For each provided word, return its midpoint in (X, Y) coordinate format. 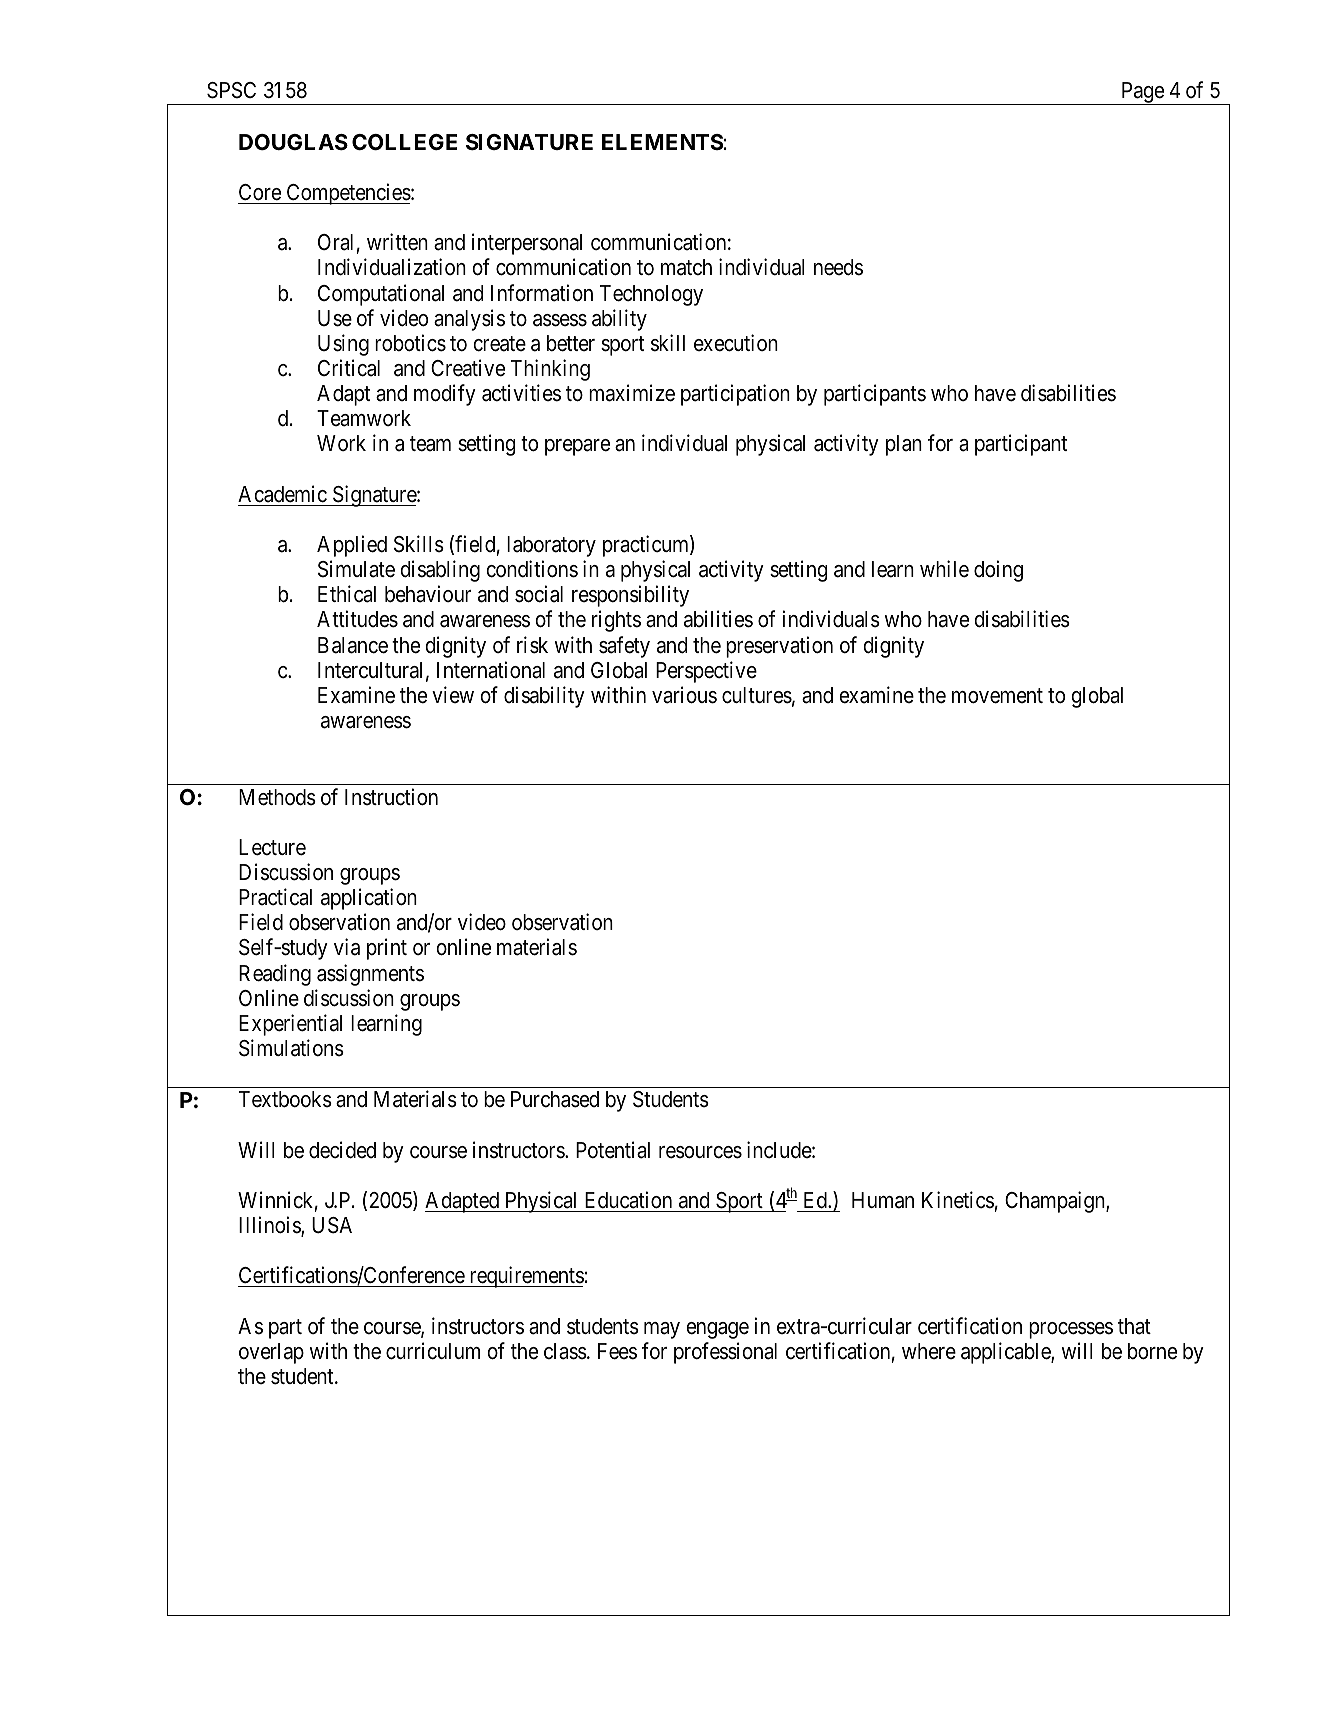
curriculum (433, 1351)
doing (998, 571)
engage (717, 1330)
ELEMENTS (662, 142)
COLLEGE (404, 142)
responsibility (630, 596)
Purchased (555, 1099)
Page (1142, 93)
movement (997, 696)
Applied (352, 546)
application (369, 899)
